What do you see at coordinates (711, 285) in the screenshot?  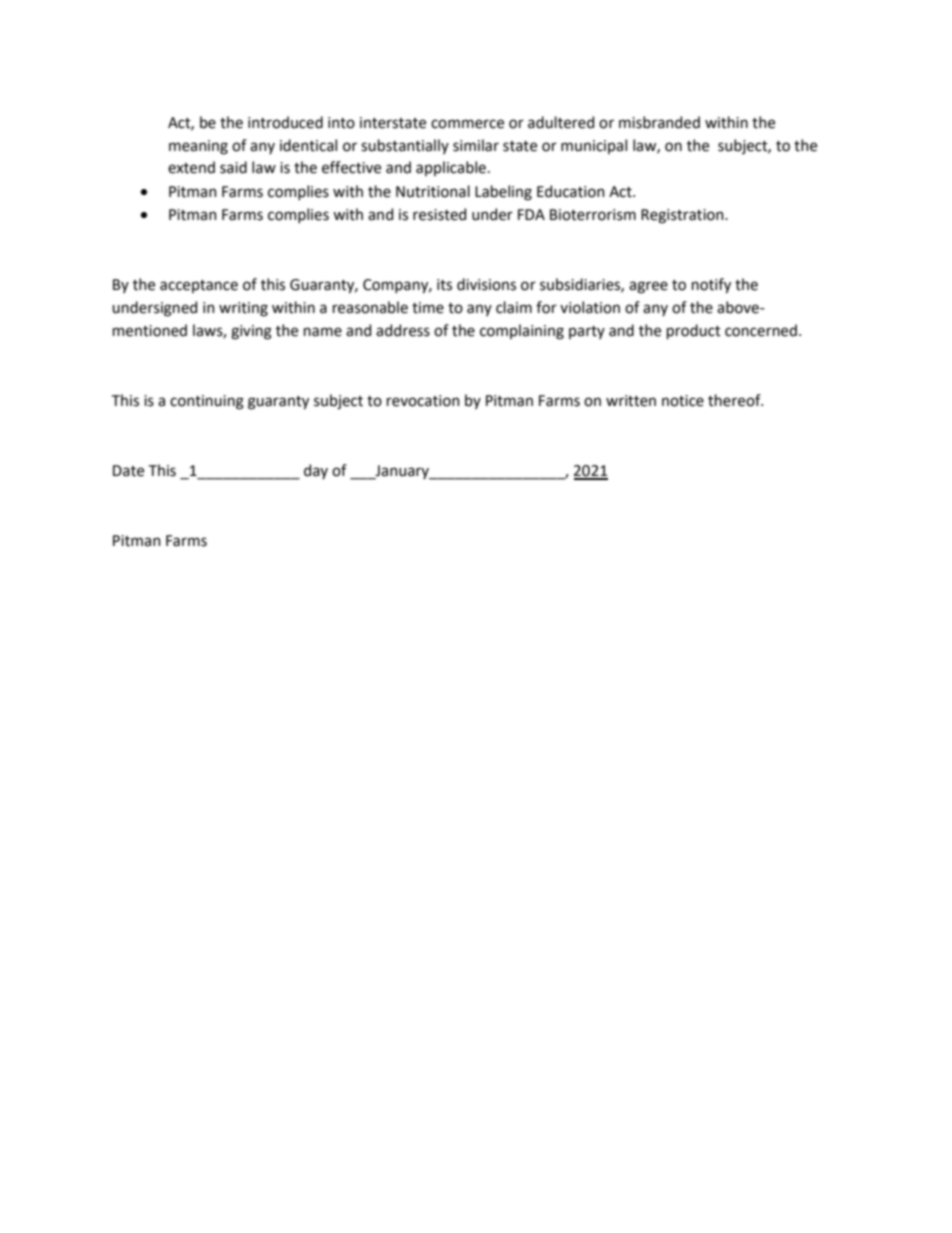 I see `notify` at bounding box center [711, 285].
